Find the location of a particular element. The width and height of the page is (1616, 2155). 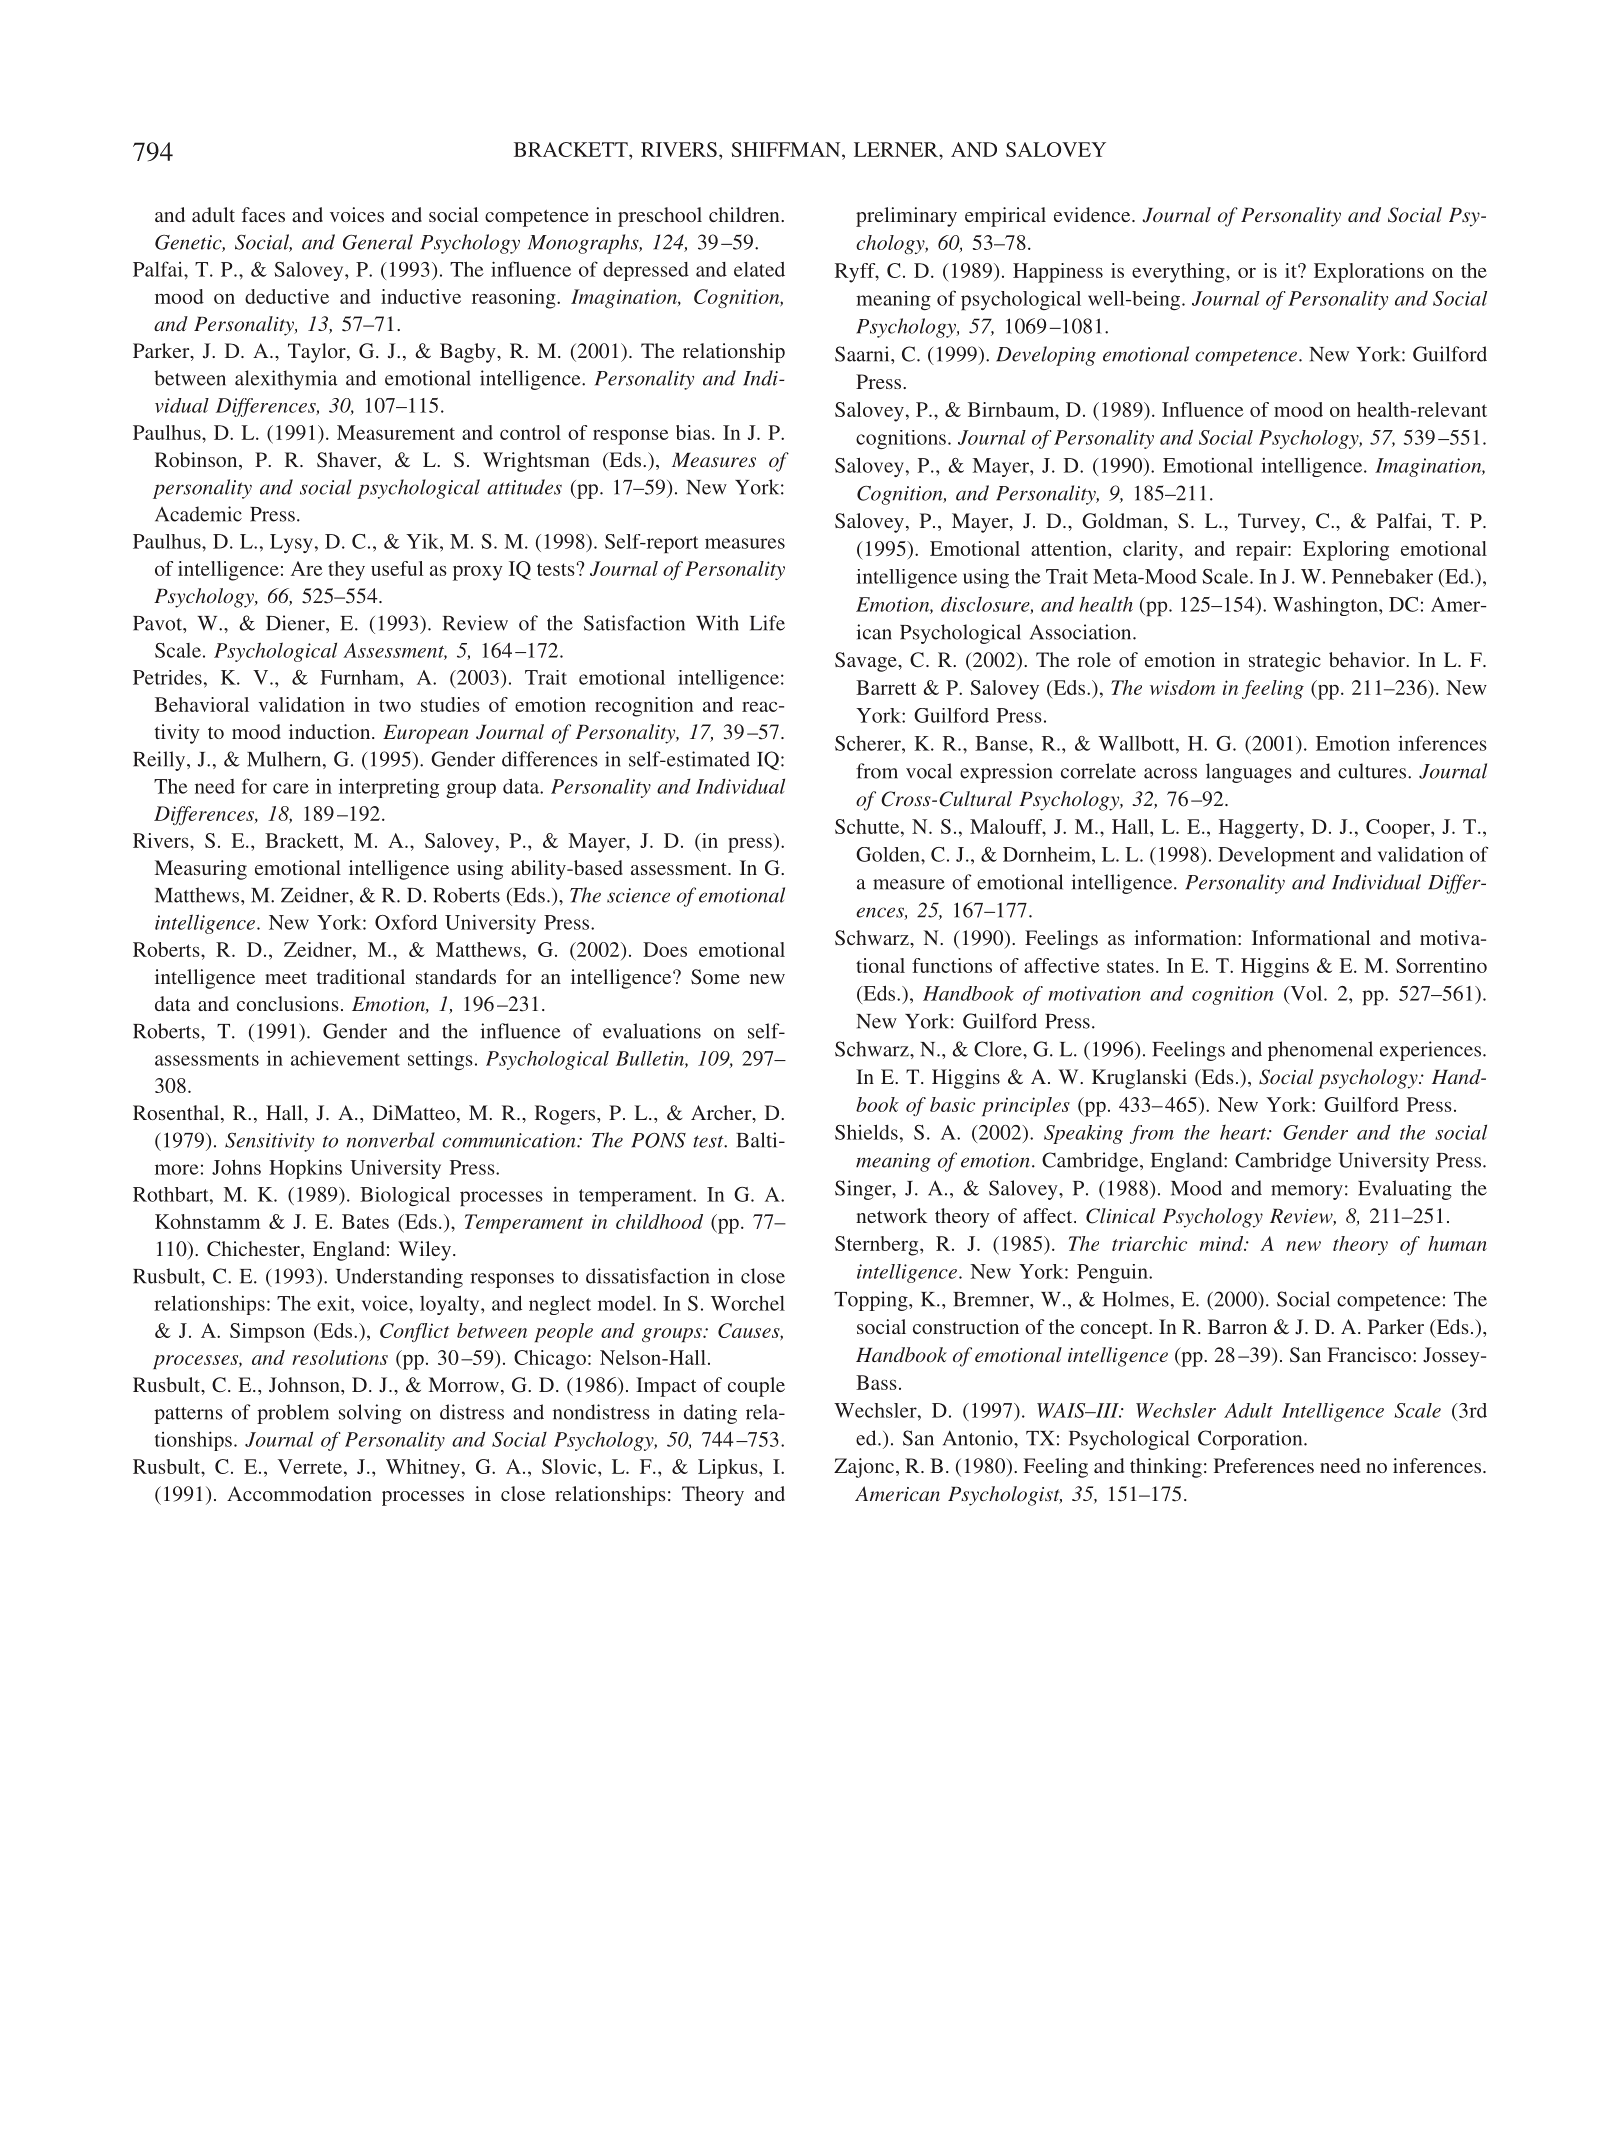

memory is located at coordinates (1307, 1192).
